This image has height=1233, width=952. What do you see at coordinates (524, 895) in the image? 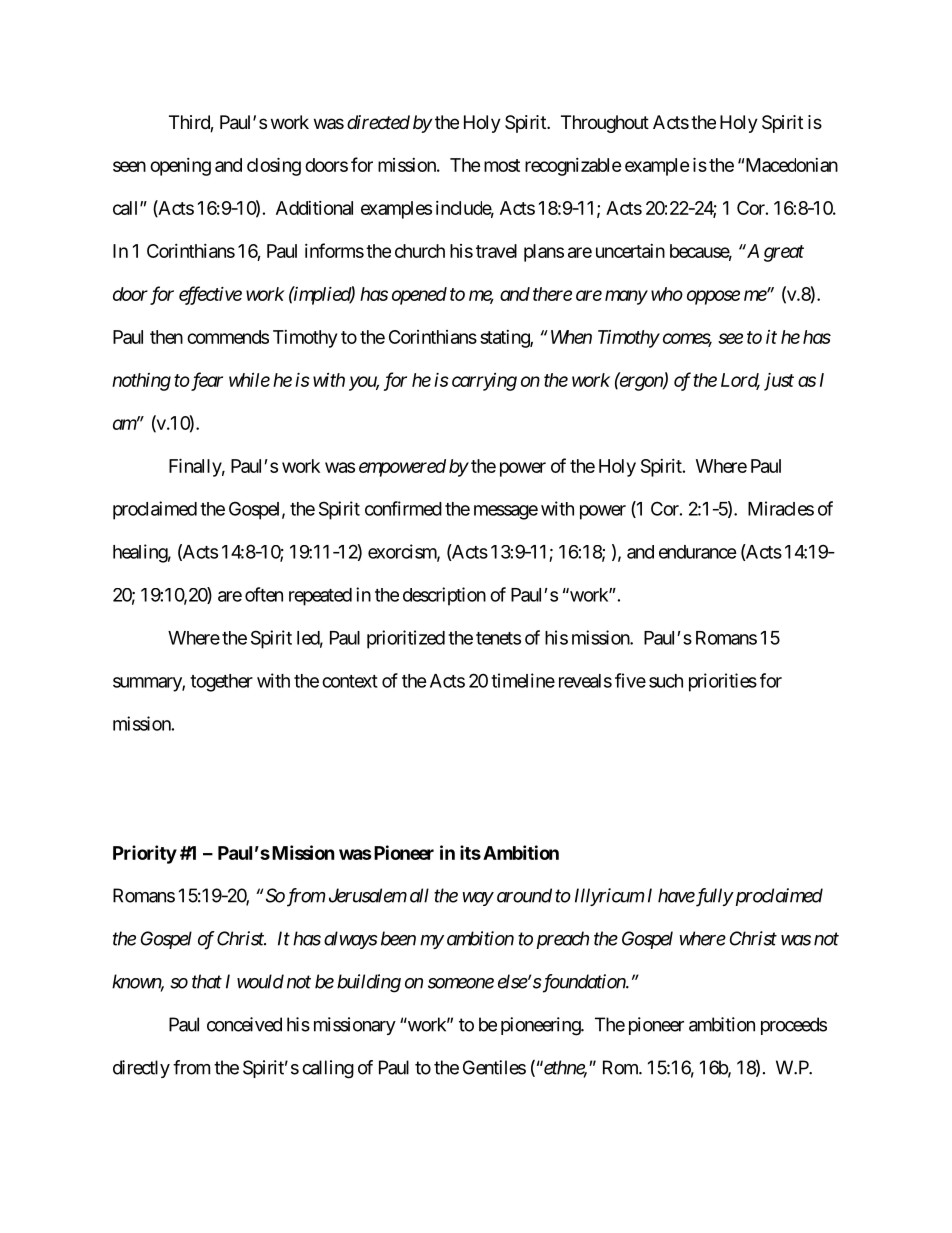
I see `around` at bounding box center [524, 895].
